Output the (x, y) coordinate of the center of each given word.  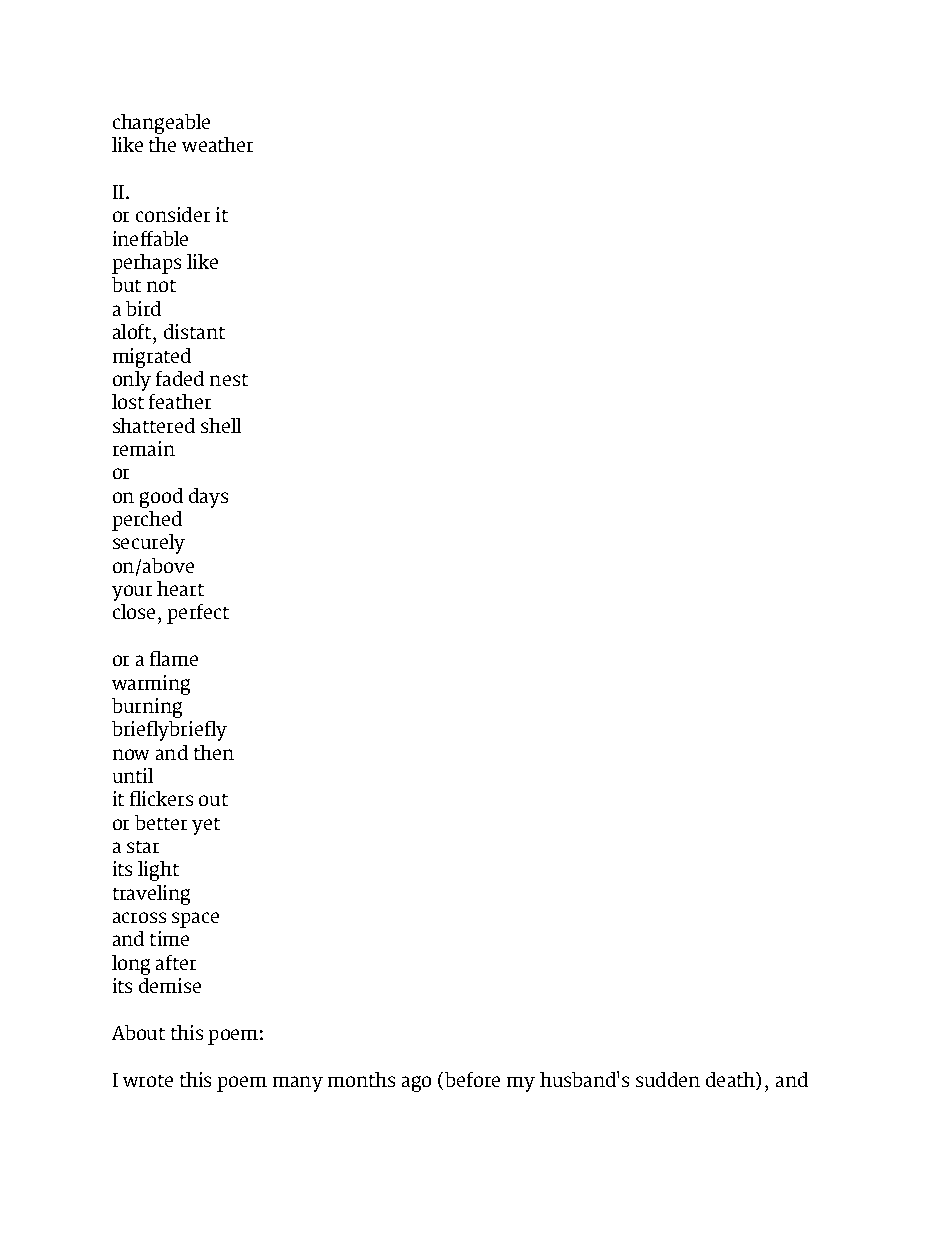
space (195, 920)
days (208, 498)
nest (229, 380)
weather (217, 144)
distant (194, 331)
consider (173, 214)
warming (151, 685)
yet (206, 826)
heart (180, 588)
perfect (198, 614)
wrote (148, 1081)
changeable (161, 124)
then (214, 752)
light (158, 871)
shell (221, 425)
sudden (668, 1079)
